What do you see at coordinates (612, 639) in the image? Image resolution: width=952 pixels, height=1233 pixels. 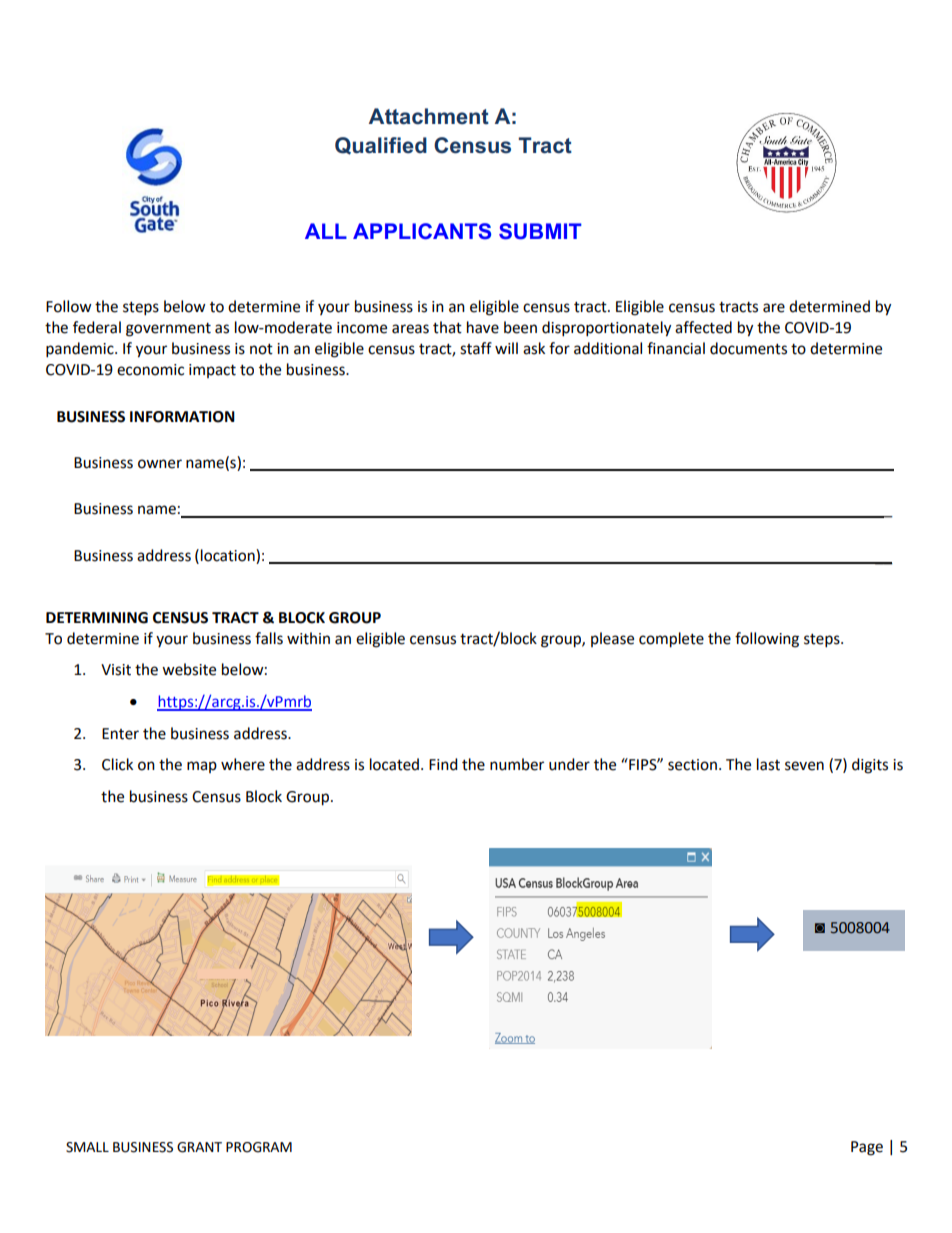 I see `please` at bounding box center [612, 639].
